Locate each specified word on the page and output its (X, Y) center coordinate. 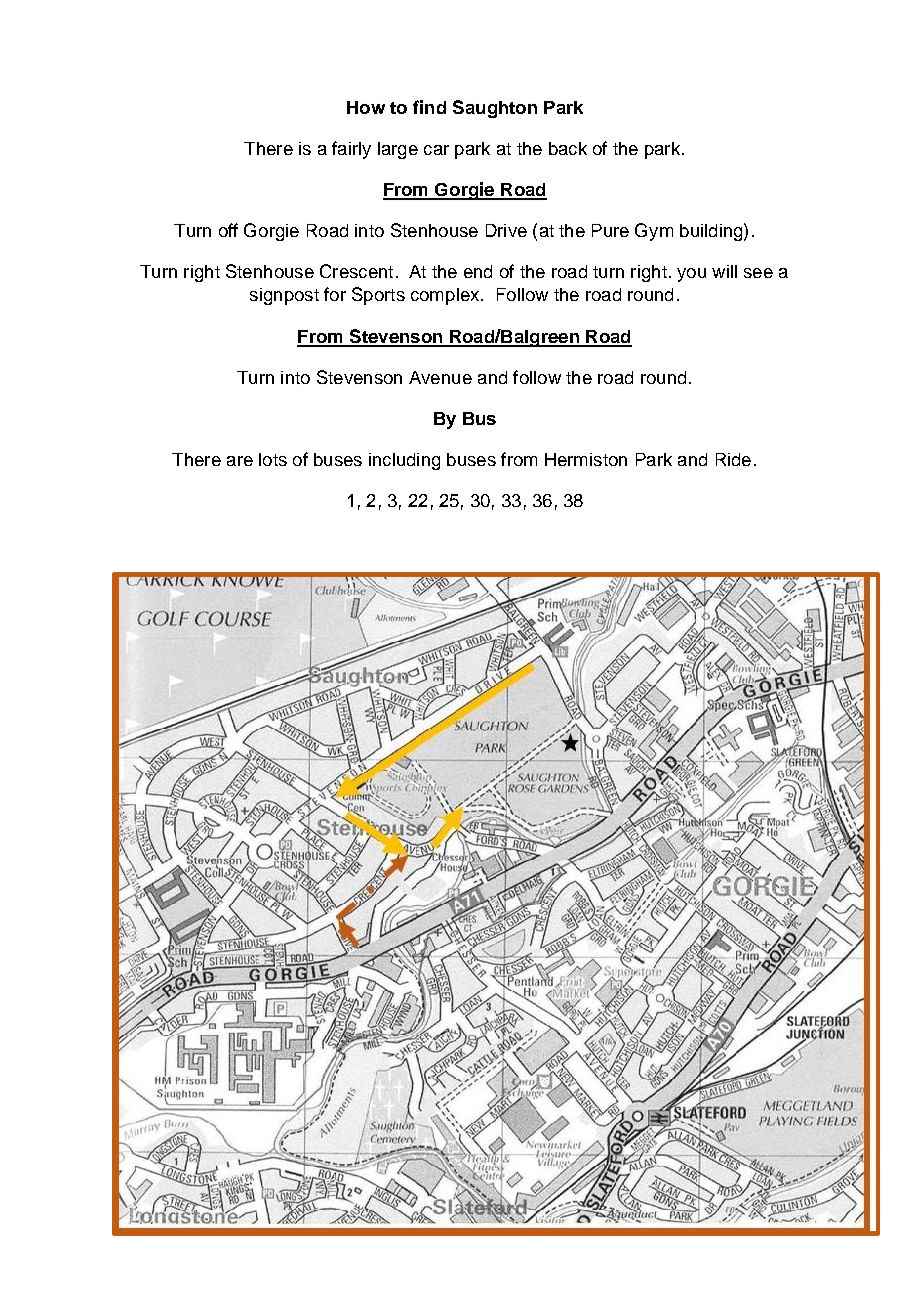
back (568, 148)
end (478, 271)
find (429, 107)
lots (273, 459)
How (366, 107)
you (691, 275)
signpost (284, 296)
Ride (733, 459)
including (404, 461)
